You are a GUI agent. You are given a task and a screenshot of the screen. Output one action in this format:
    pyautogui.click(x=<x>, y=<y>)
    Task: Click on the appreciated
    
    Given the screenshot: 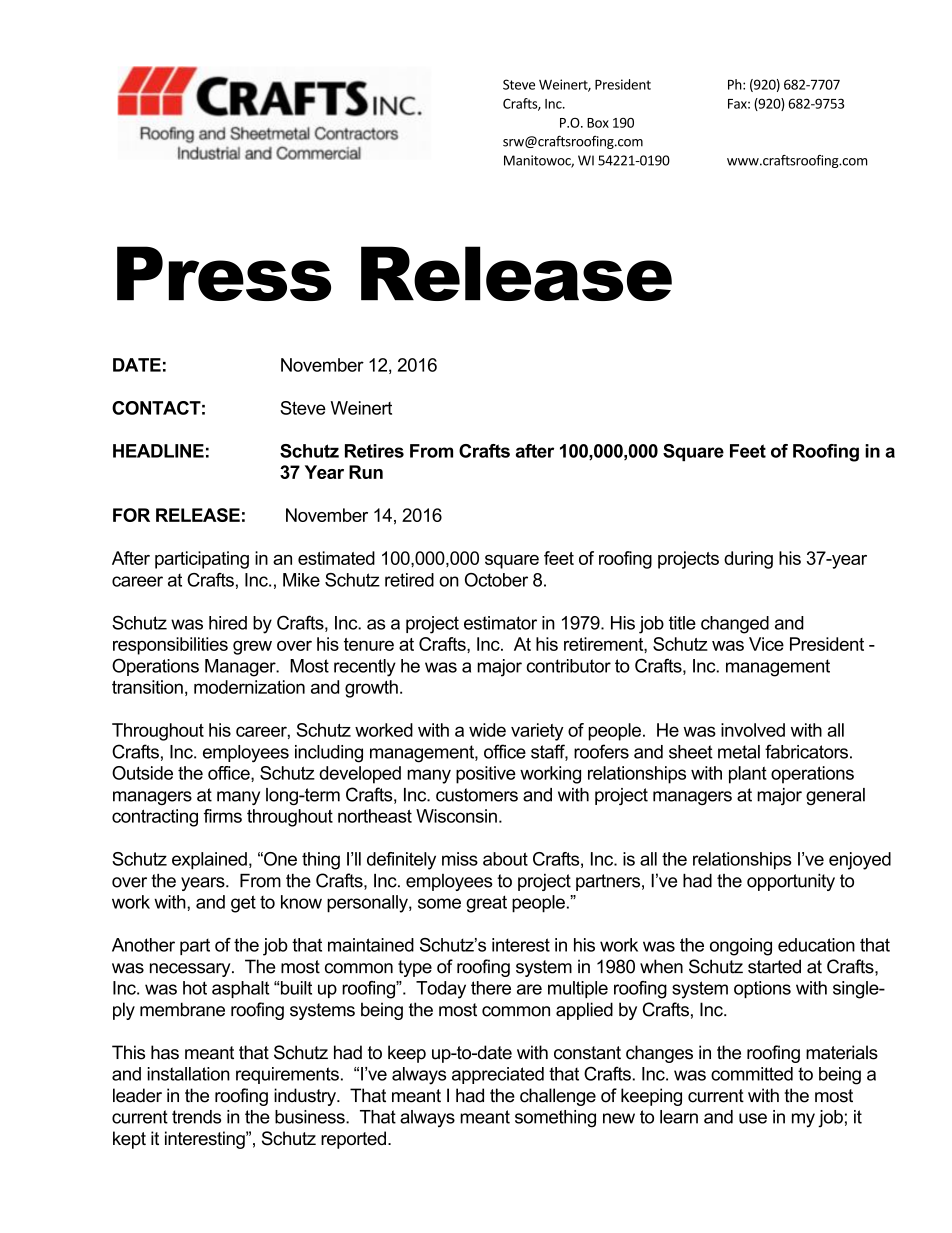 What is the action you would take?
    pyautogui.click(x=498, y=1075)
